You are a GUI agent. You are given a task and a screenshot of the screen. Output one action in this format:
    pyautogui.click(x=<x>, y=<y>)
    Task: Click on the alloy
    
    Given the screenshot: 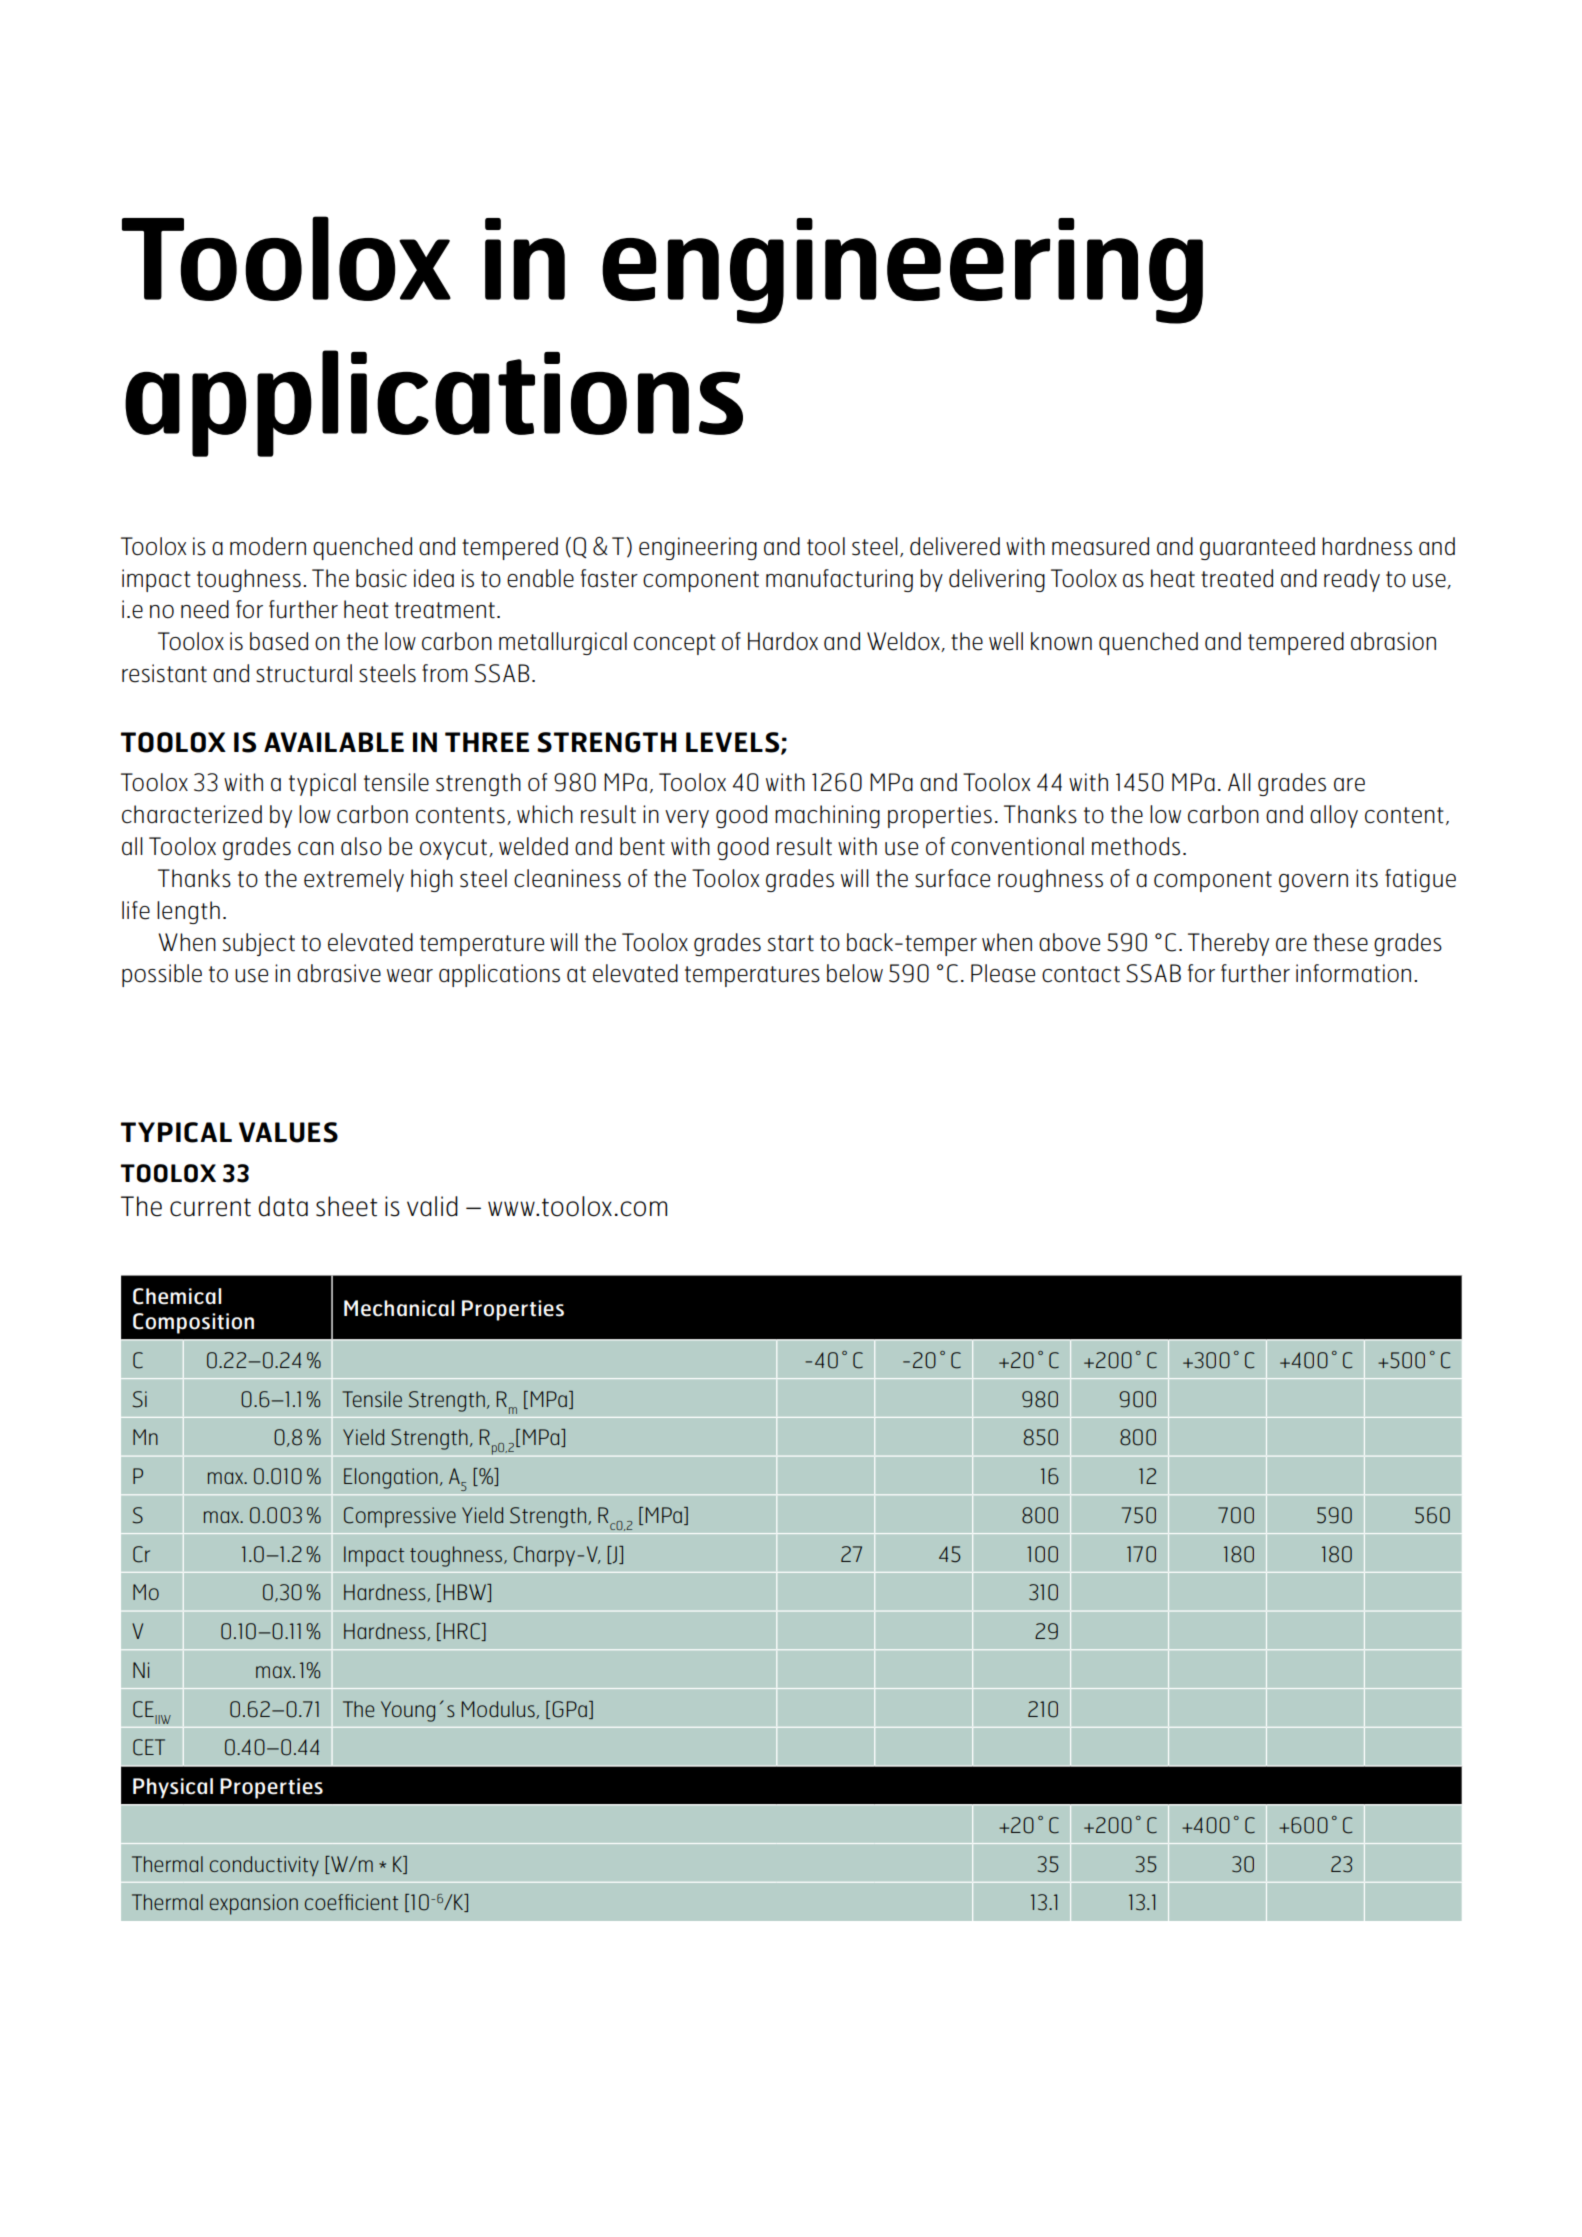 What is the action you would take?
    pyautogui.click(x=1334, y=816)
